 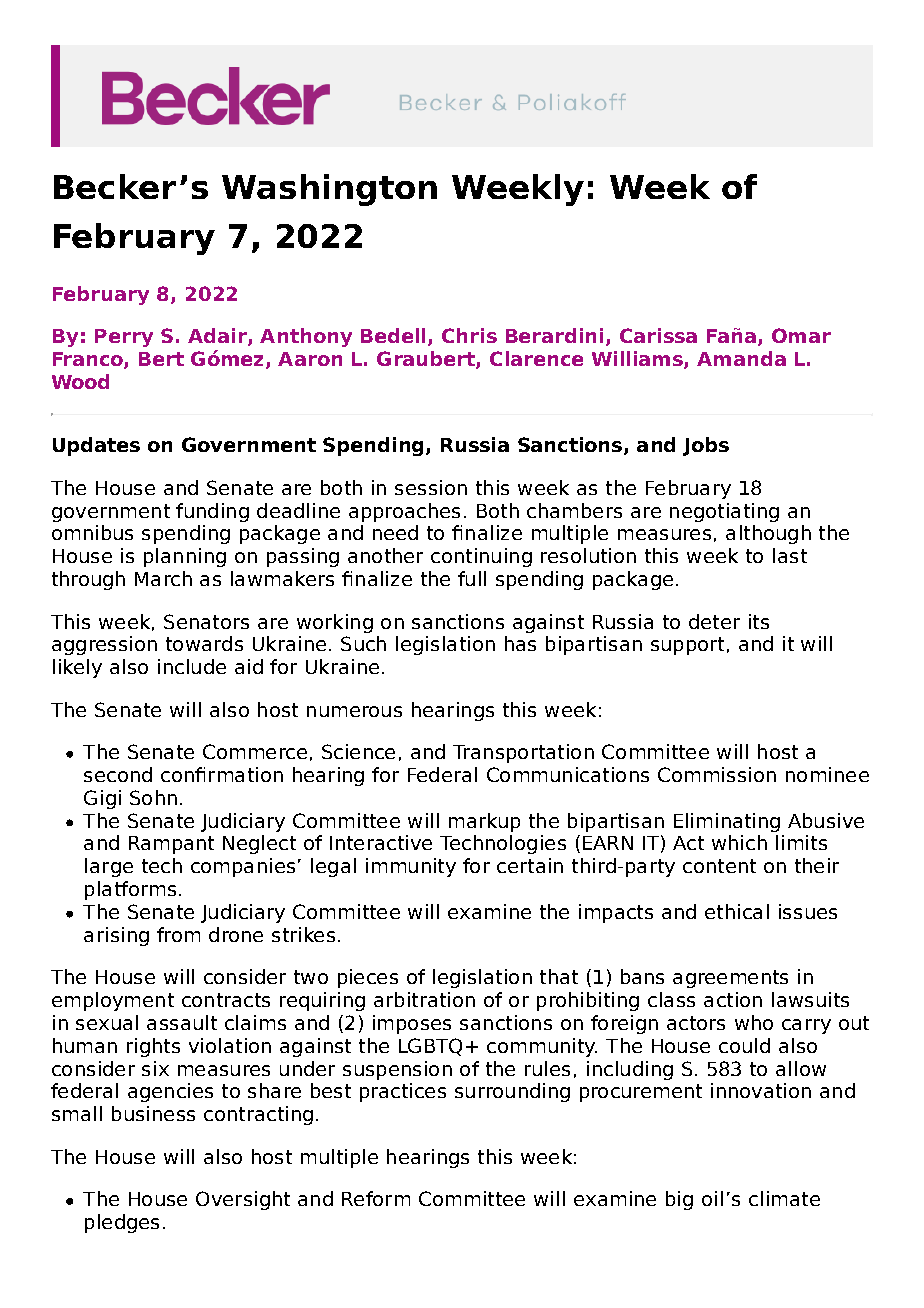 I want to click on Reform, so click(x=376, y=1198).
